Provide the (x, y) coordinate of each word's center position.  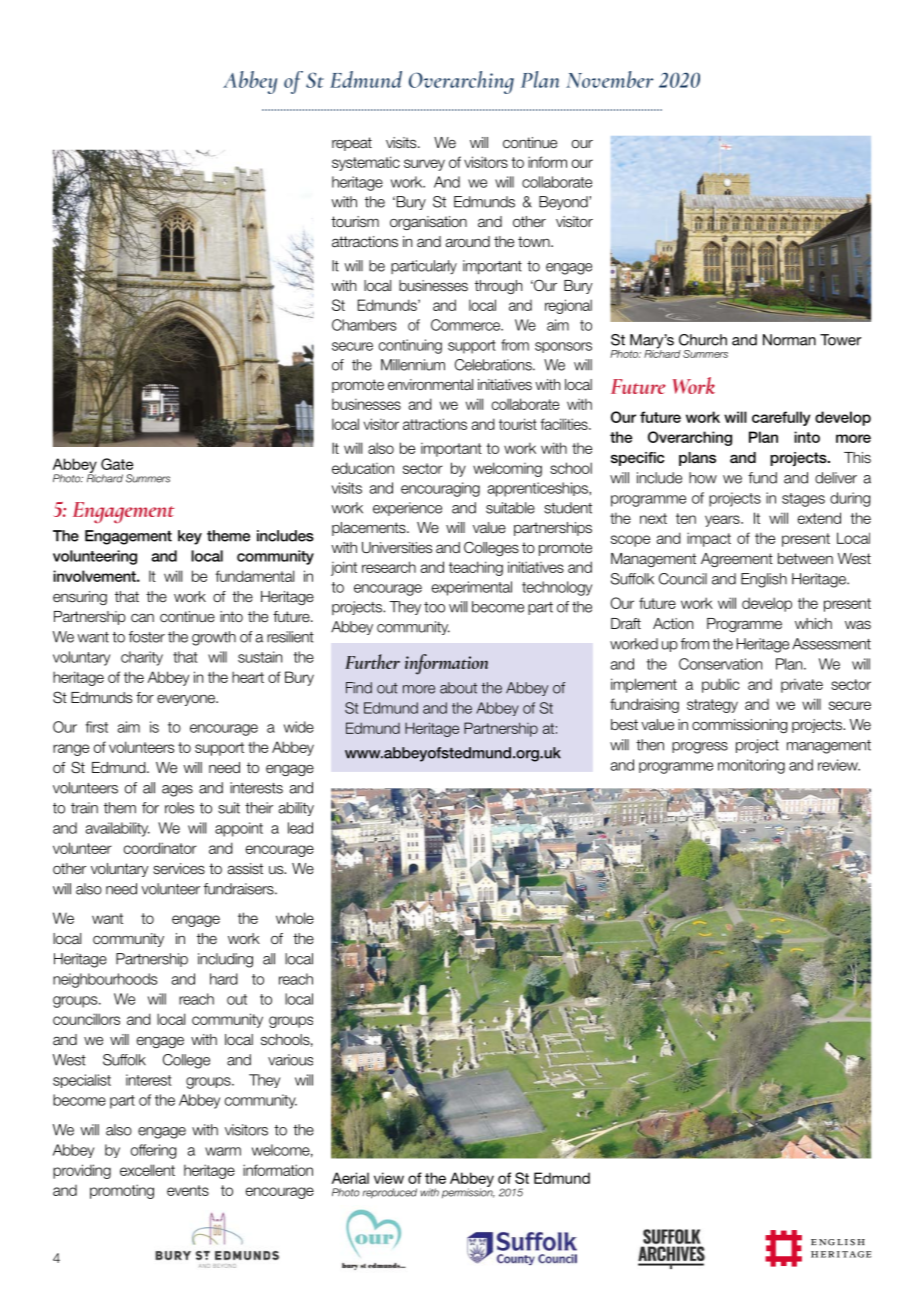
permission (468, 1192)
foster (147, 637)
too (434, 607)
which (813, 623)
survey (424, 165)
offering (154, 1151)
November (610, 79)
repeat (352, 144)
